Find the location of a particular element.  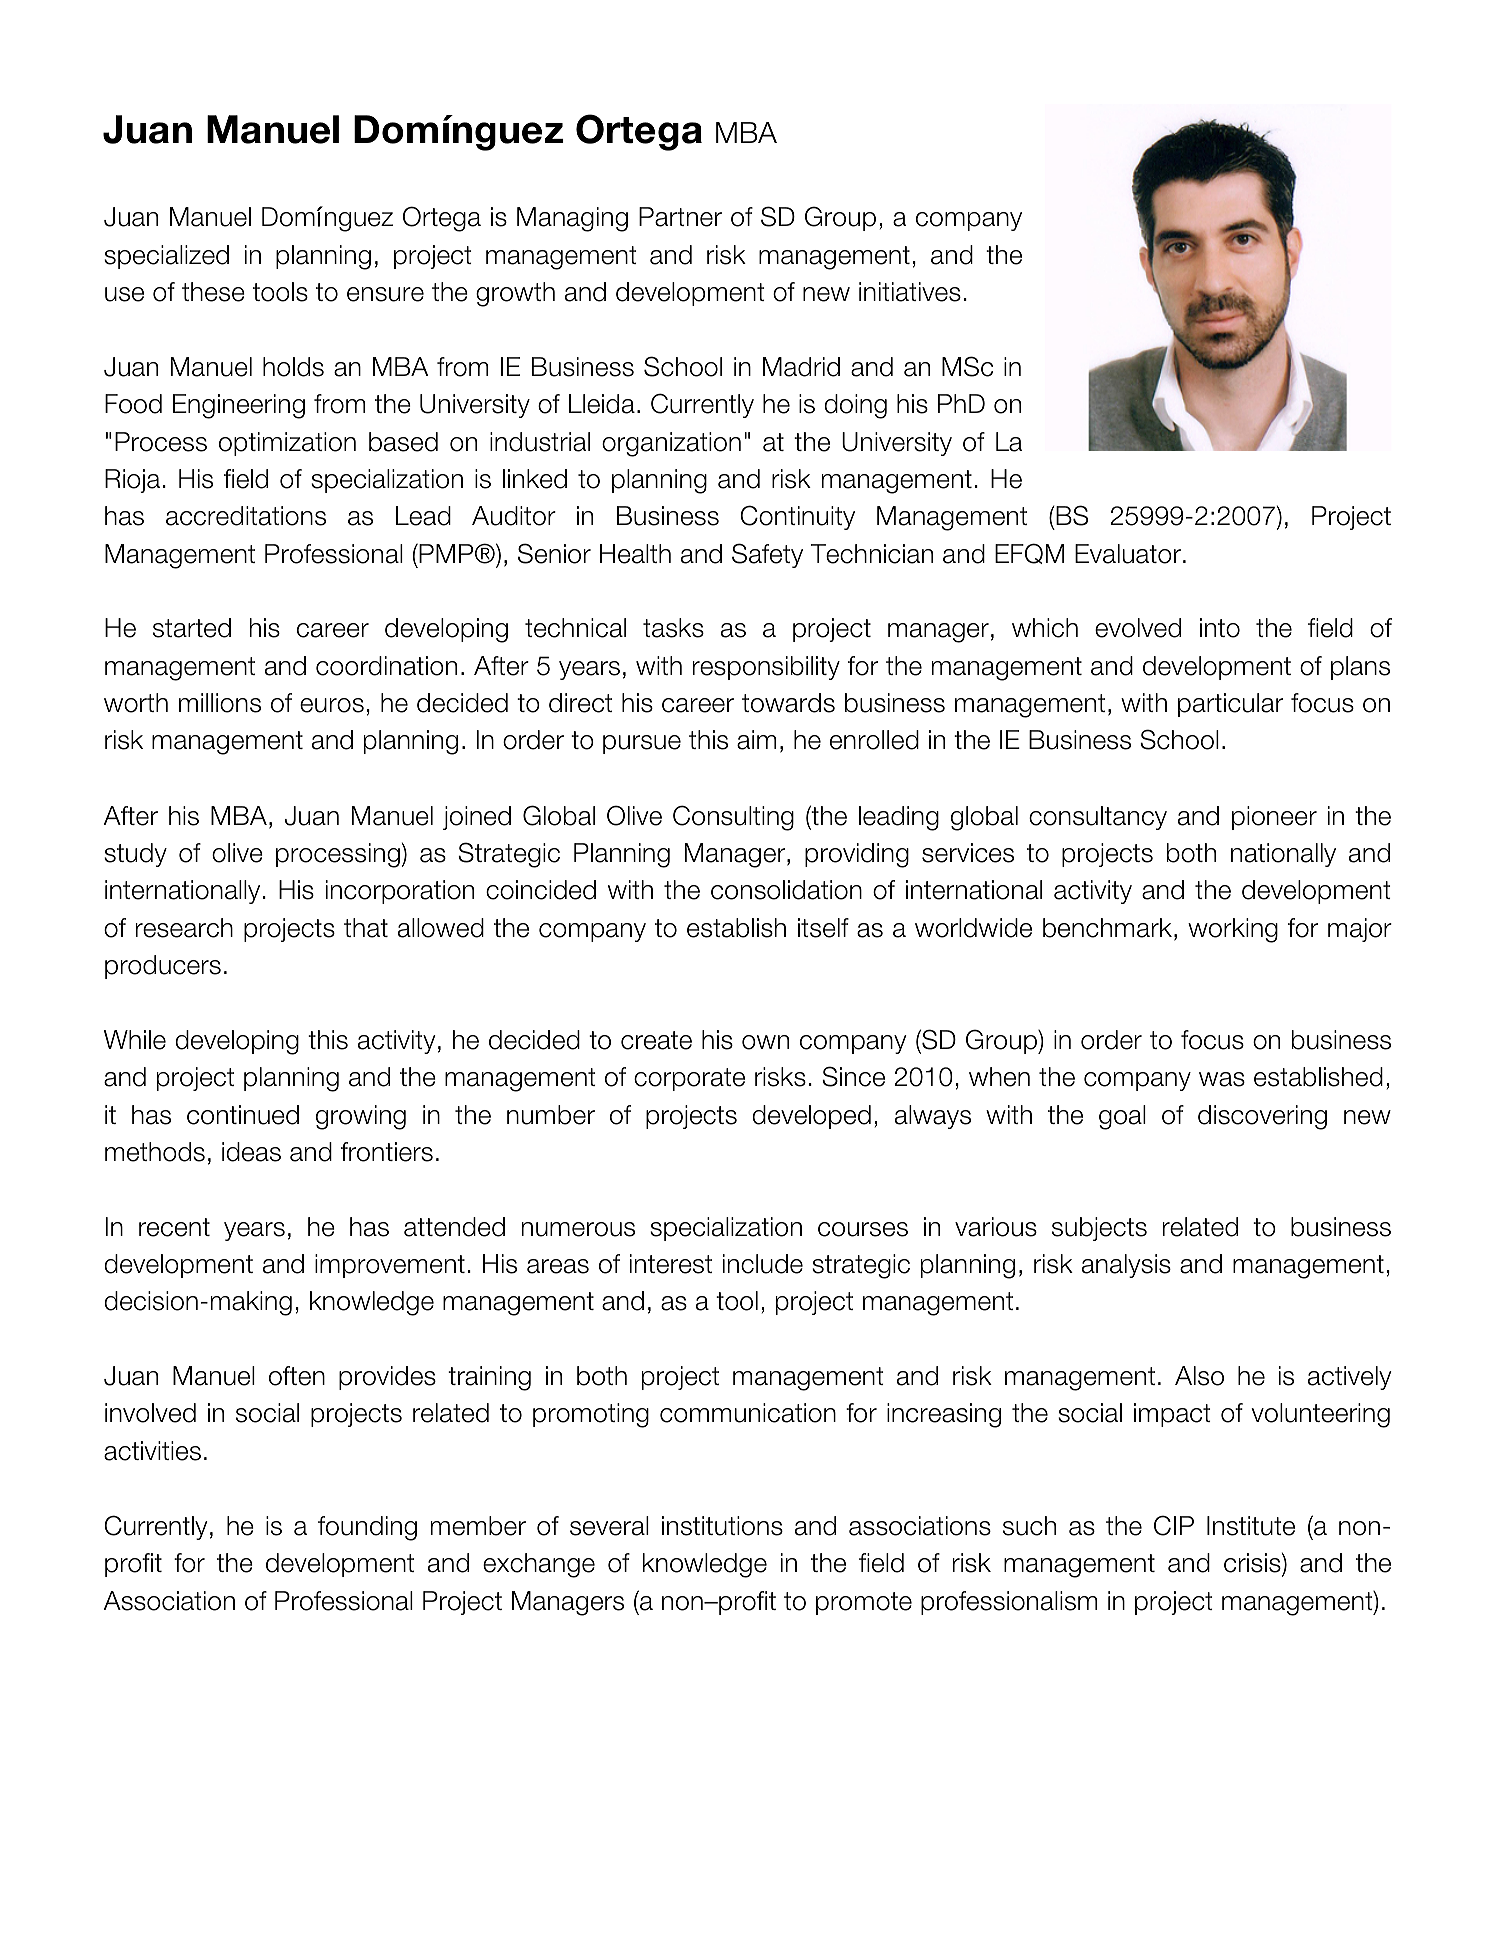

developed is located at coordinates (811, 1117).
